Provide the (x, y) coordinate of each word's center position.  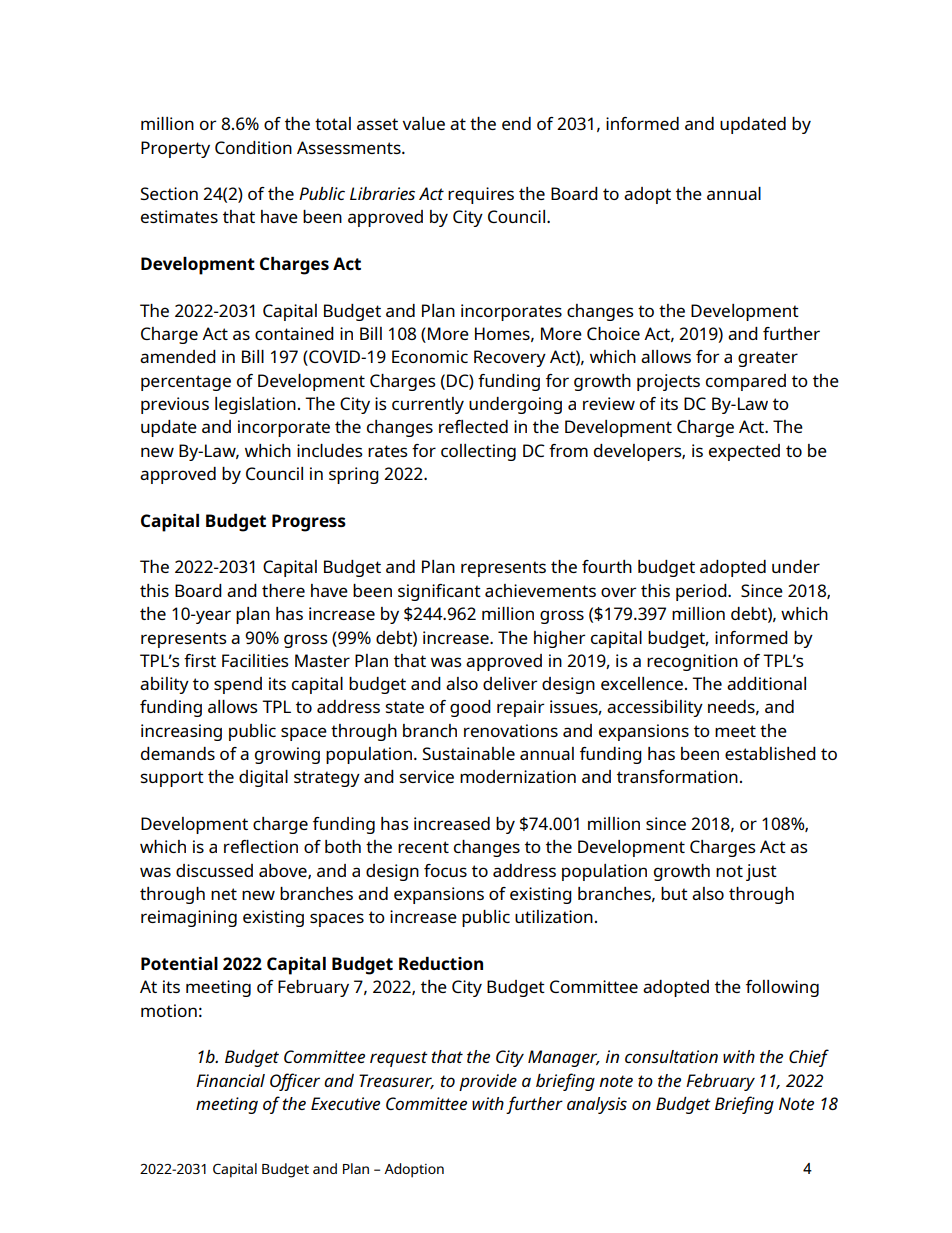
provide (488, 1082)
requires (481, 195)
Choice (613, 333)
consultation (671, 1056)
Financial (230, 1080)
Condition (253, 147)
